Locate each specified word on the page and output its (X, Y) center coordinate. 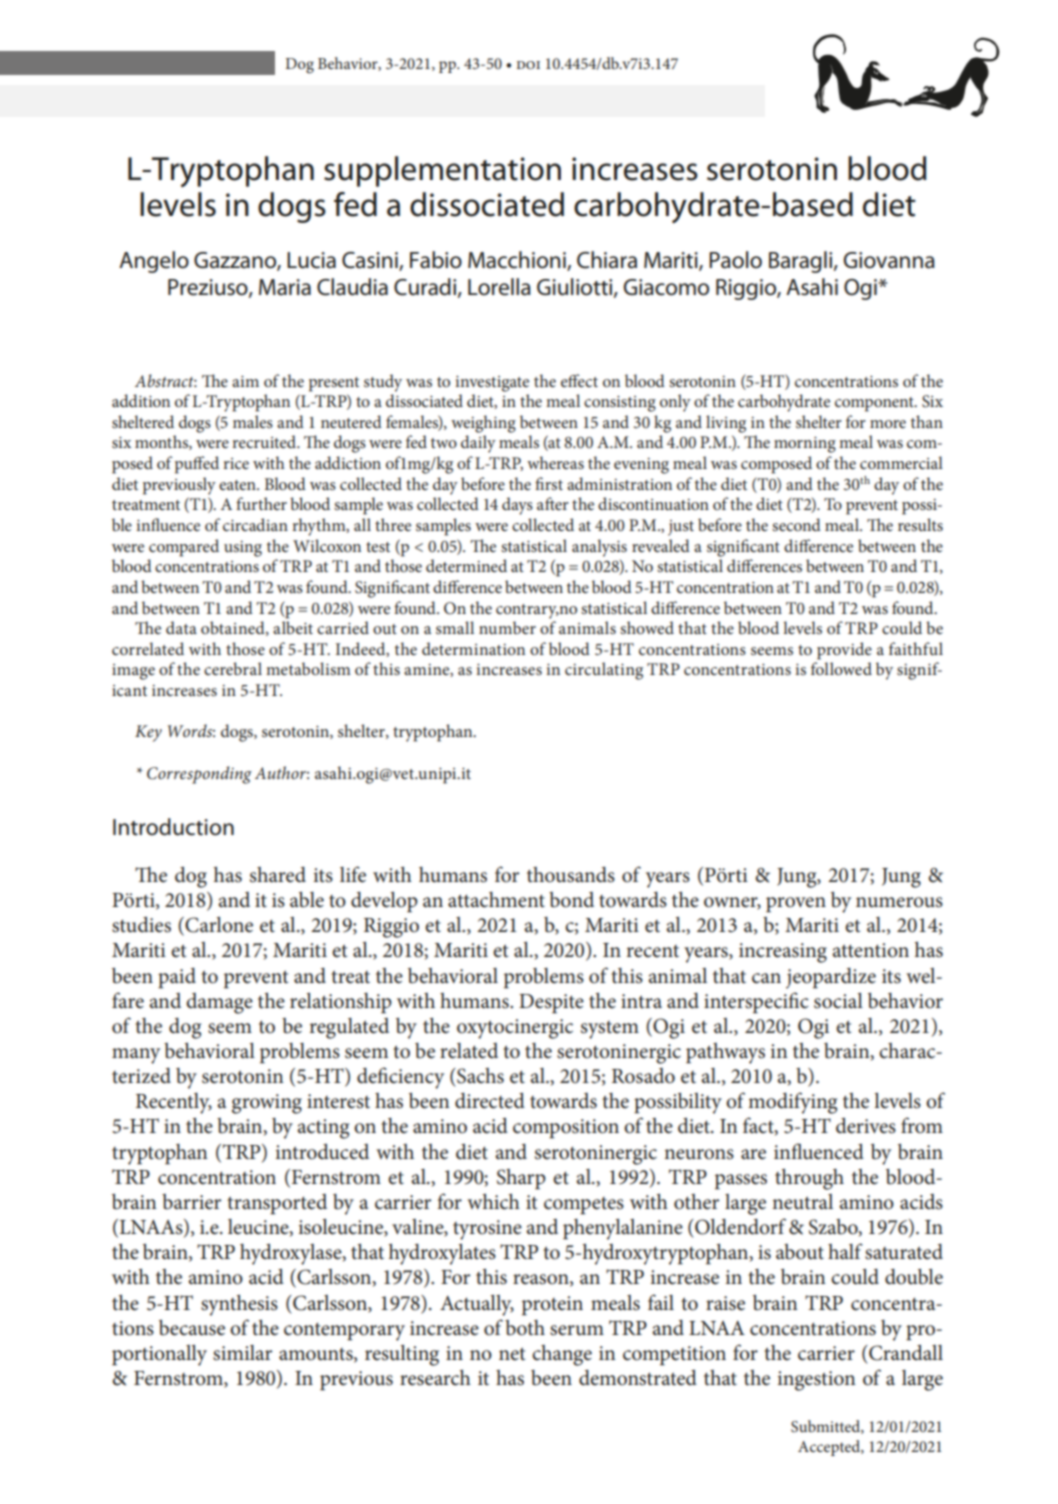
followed (841, 668)
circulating (604, 671)
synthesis (239, 1305)
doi (528, 65)
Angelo (154, 262)
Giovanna (889, 260)
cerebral (233, 668)
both (525, 1328)
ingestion (816, 1381)
